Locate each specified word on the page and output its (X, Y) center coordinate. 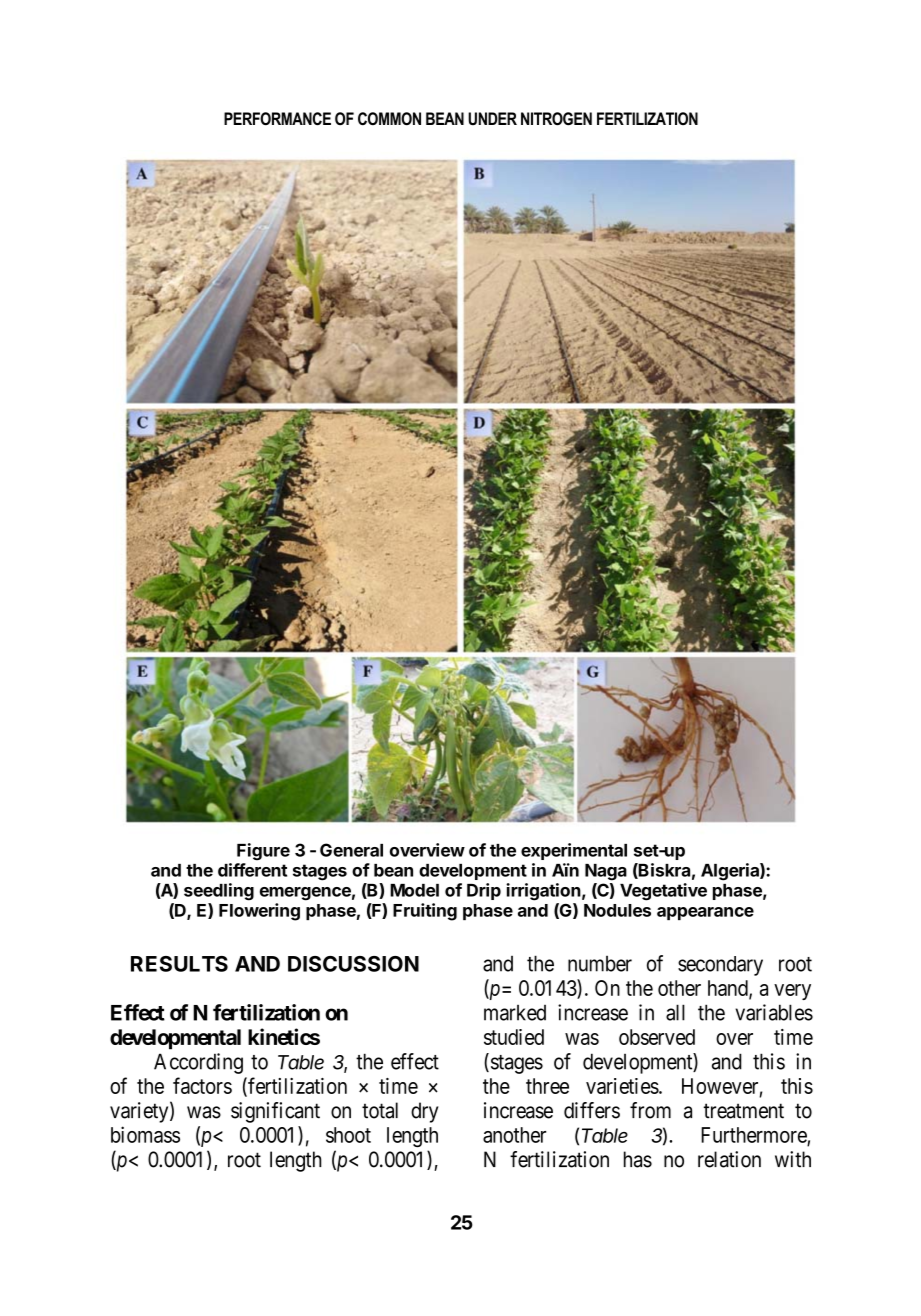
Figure (263, 852)
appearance (705, 913)
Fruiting (425, 912)
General (351, 850)
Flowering (259, 912)
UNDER (492, 118)
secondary (720, 966)
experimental (574, 851)
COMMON (389, 118)
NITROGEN (556, 119)
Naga (606, 872)
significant (275, 1112)
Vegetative (663, 892)
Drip (484, 891)
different (252, 870)
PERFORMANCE (277, 118)
